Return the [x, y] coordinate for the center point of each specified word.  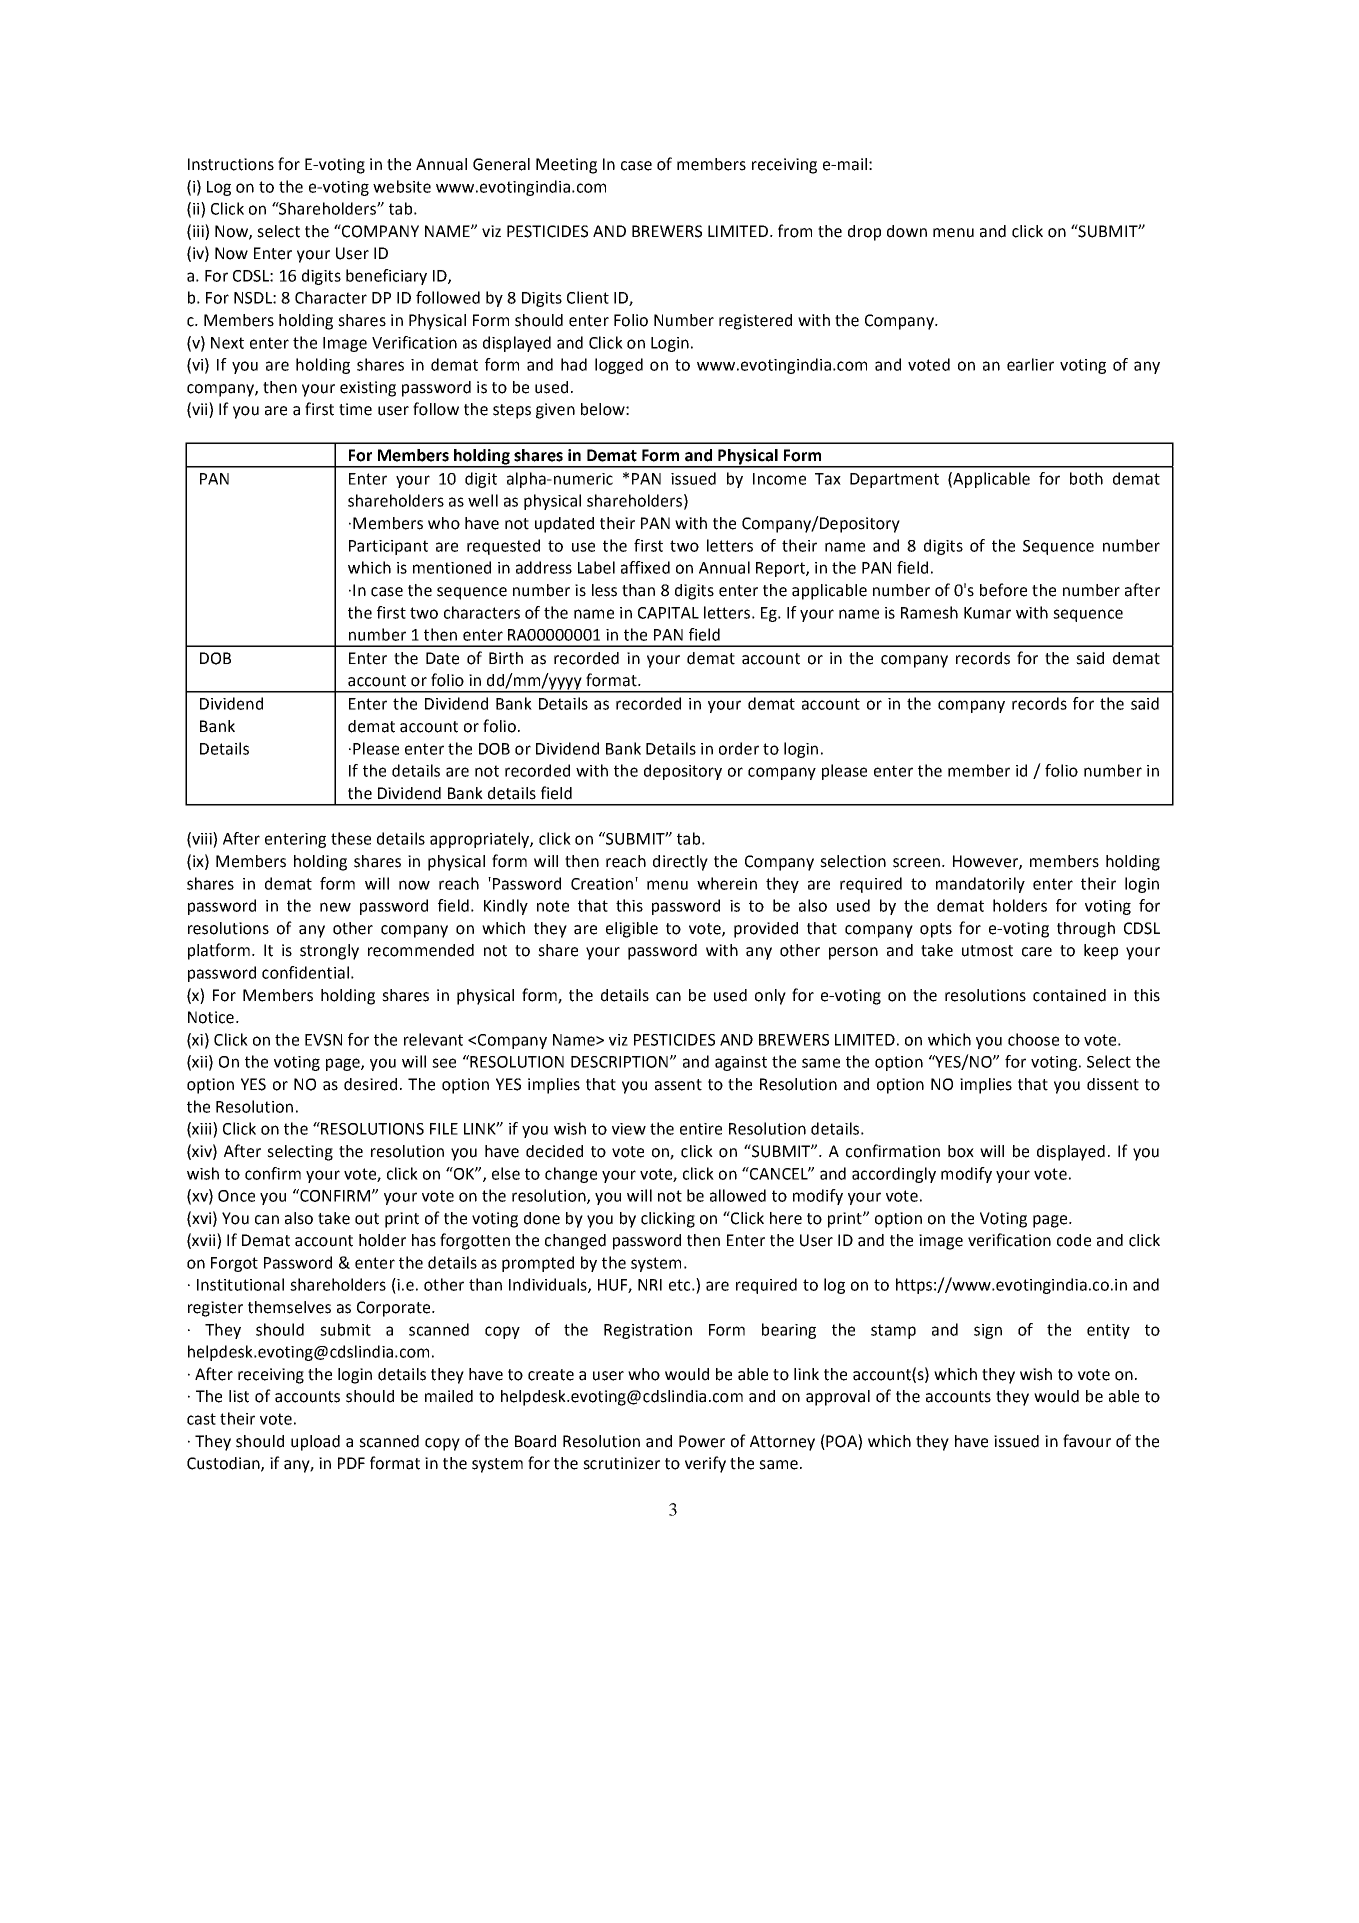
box [961, 1151]
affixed [645, 567]
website [402, 186]
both [1086, 478]
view [629, 1129]
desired [370, 1084]
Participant [388, 547]
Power [702, 1441]
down [907, 231]
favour [1087, 1441]
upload [315, 1443]
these [351, 838]
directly [680, 863]
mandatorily [980, 885]
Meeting [566, 166]
